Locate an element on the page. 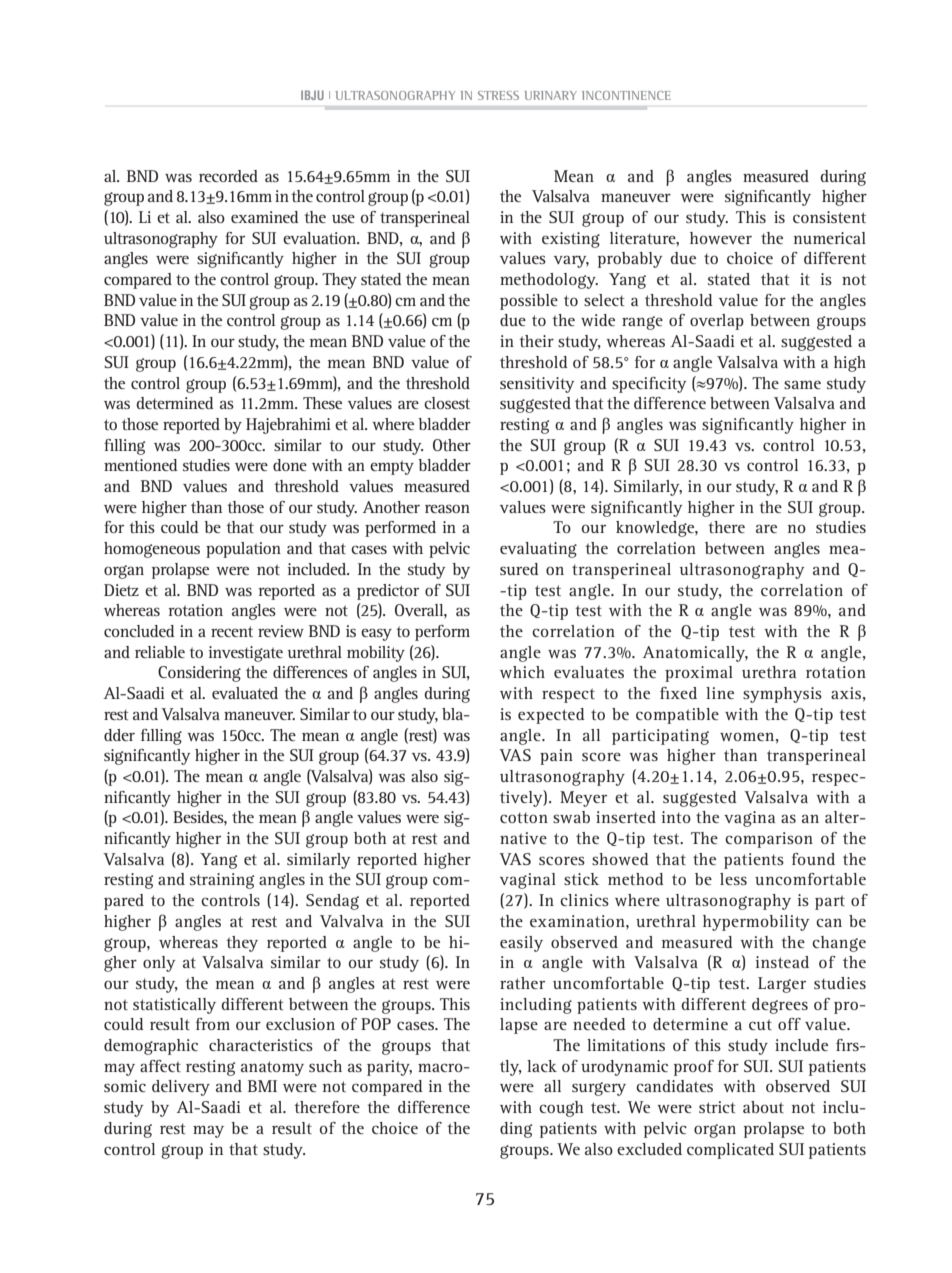 The image size is (952, 1273). STRESS is located at coordinates (498, 95).
